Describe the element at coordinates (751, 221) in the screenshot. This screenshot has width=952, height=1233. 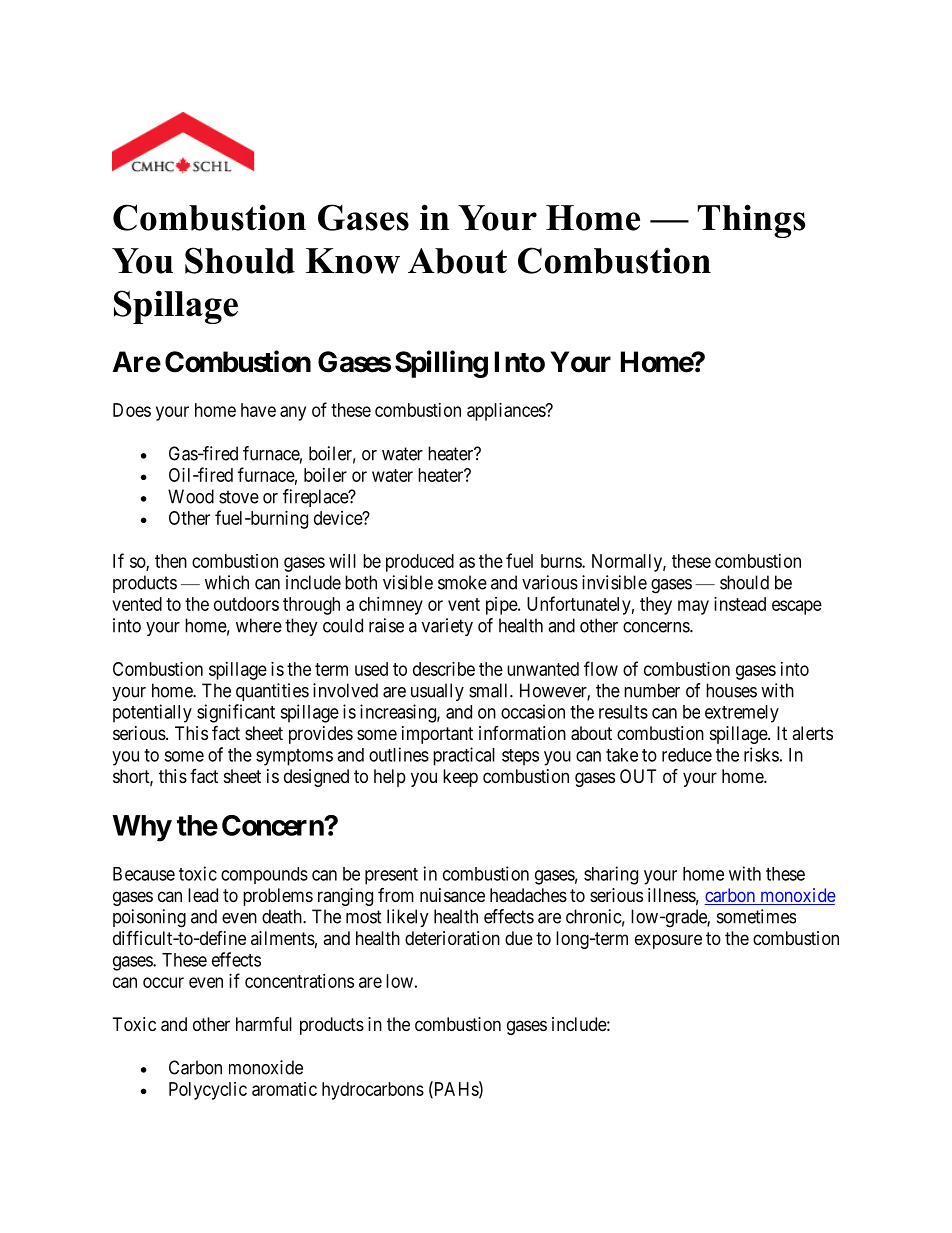
I see `Things` at that location.
